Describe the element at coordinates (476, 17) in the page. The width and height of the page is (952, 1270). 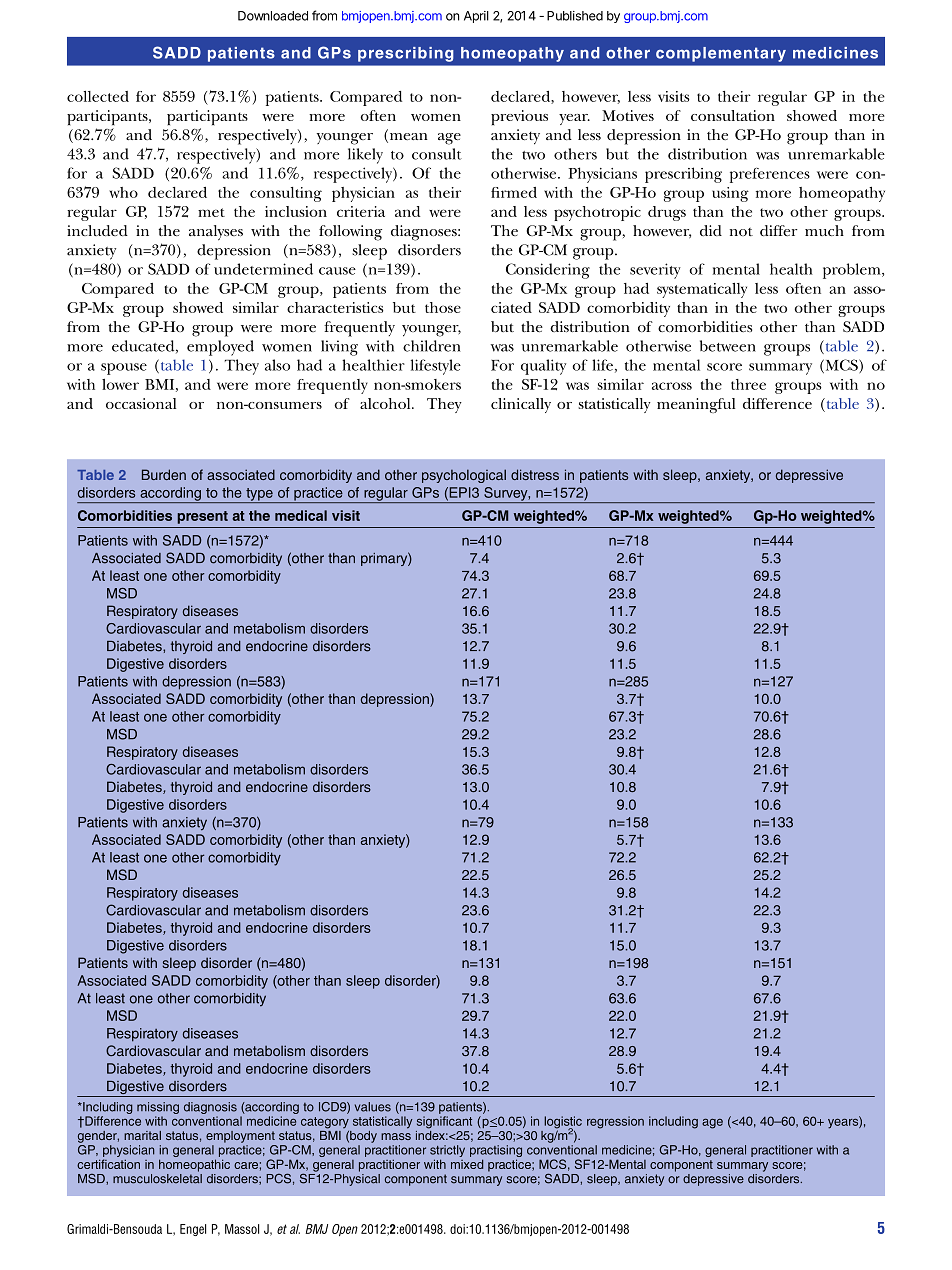
I see `April` at that location.
